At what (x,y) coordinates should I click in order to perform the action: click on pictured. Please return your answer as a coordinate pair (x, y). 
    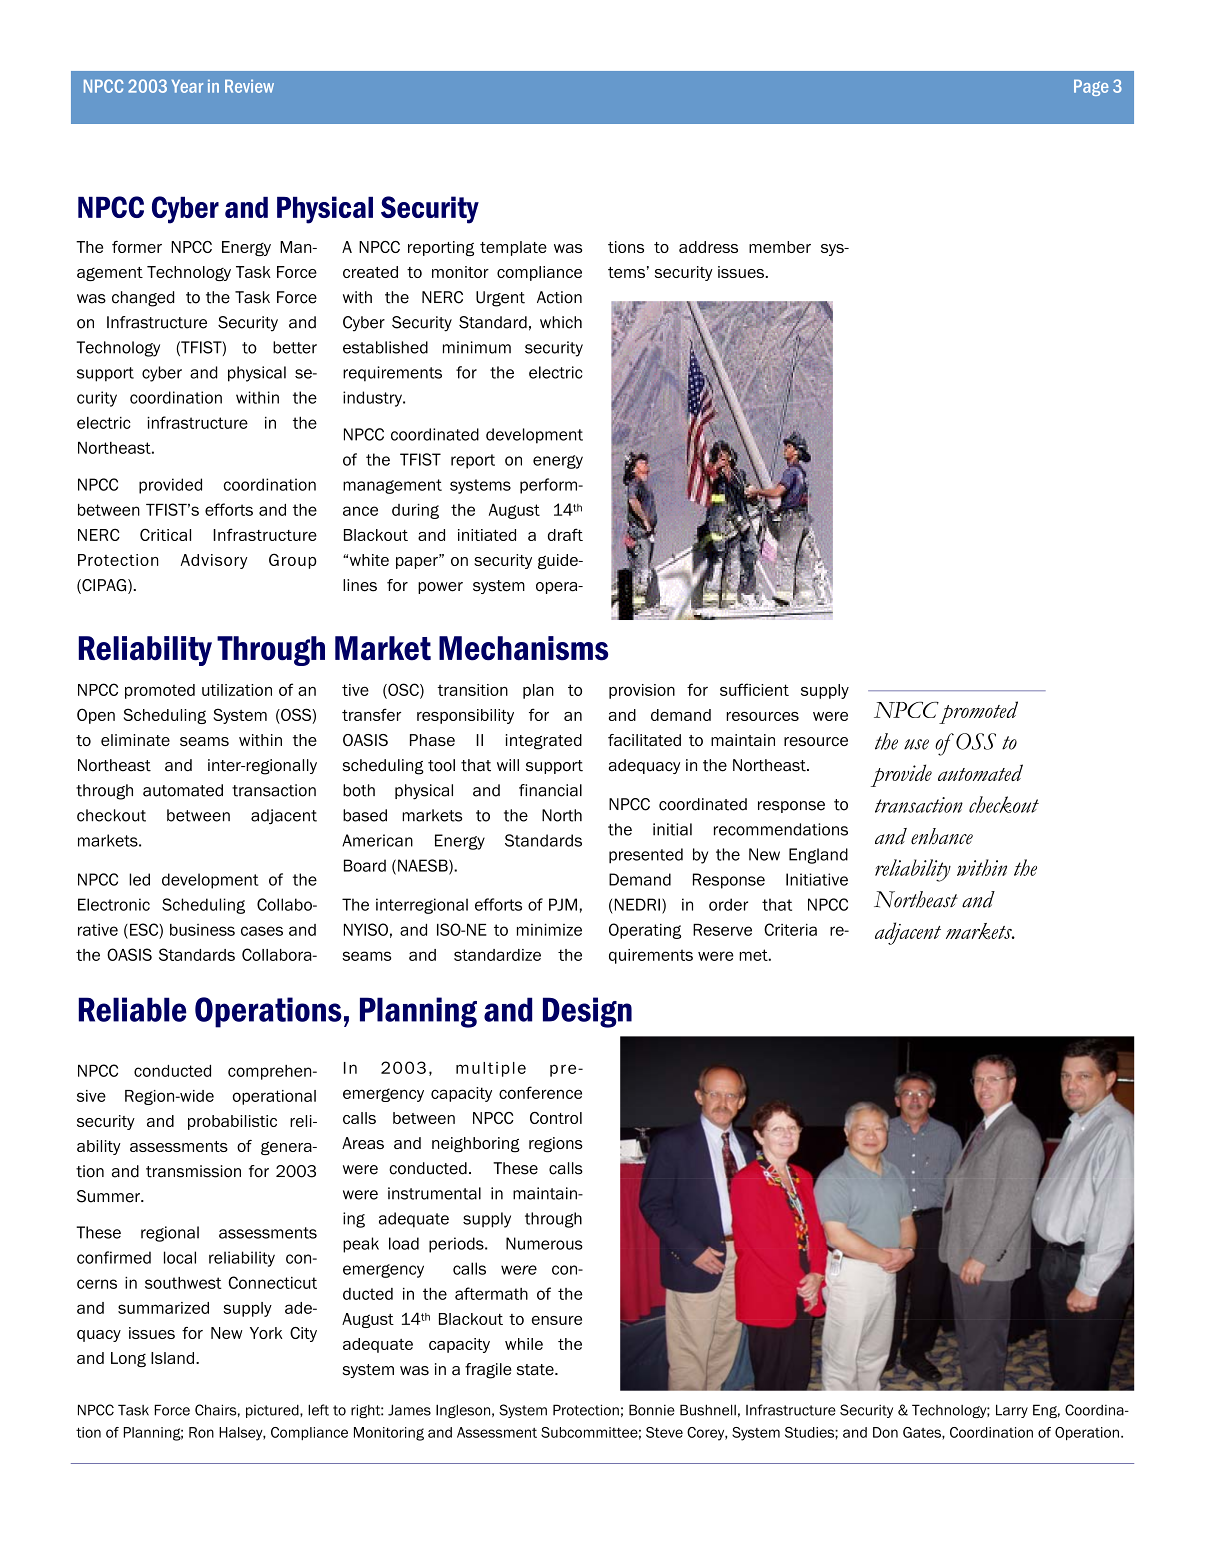
    Looking at the image, I should click on (273, 1411).
